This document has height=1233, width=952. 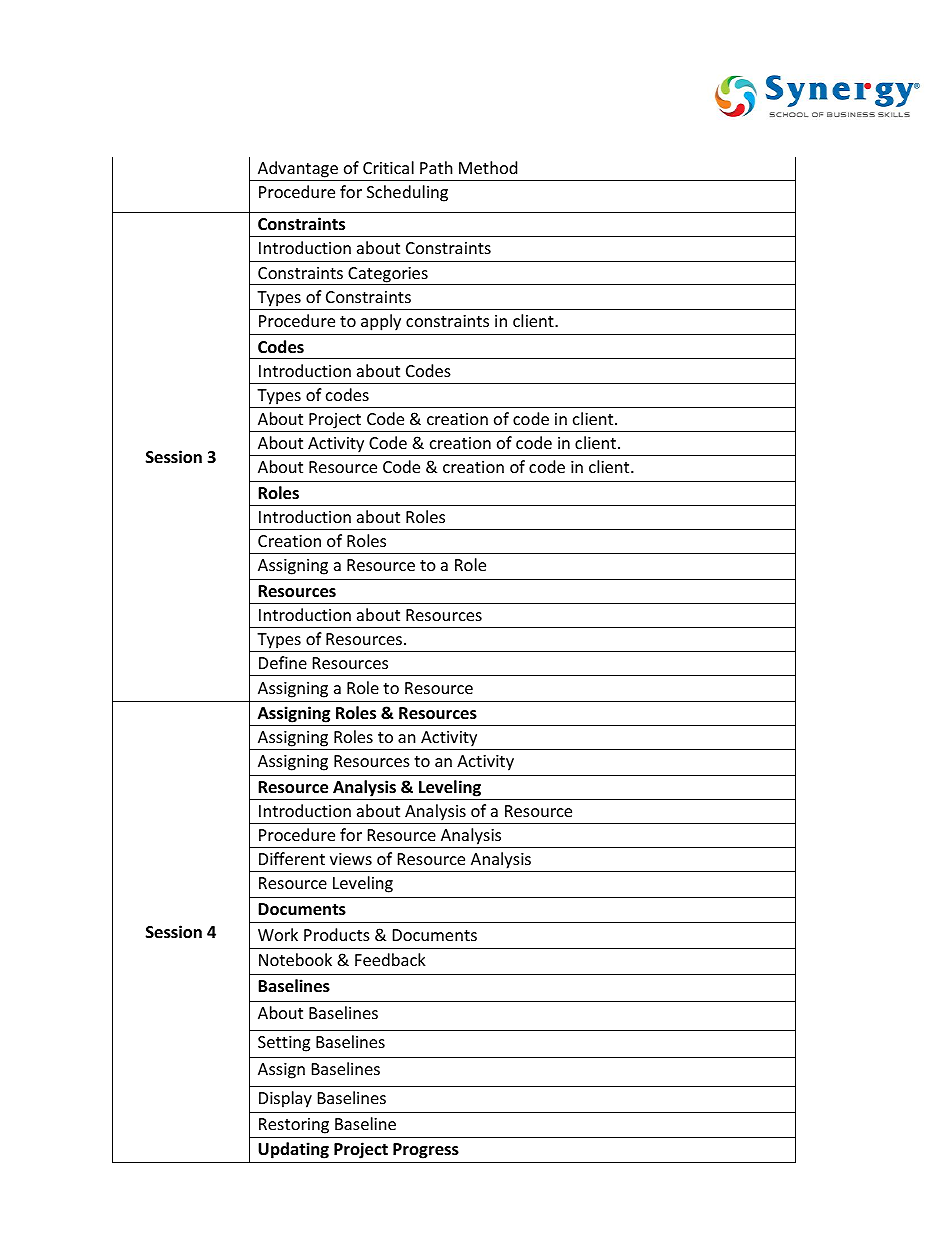 I want to click on Restoring, so click(x=294, y=1126).
